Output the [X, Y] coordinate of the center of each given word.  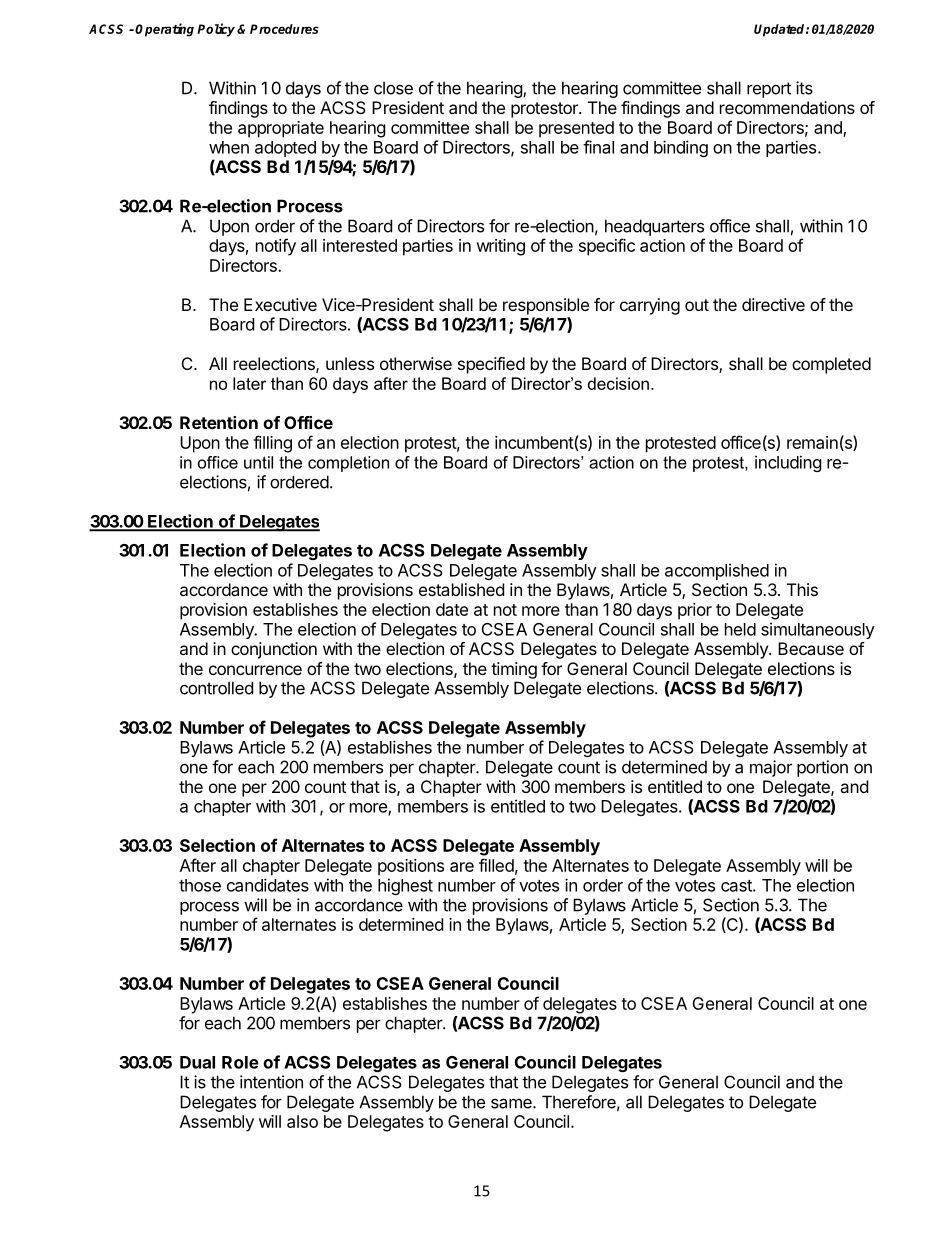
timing [514, 670]
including [788, 463]
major [771, 768]
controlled [216, 688]
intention [271, 1082]
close [393, 88]
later [249, 383]
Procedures [284, 29]
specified [491, 365]
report [769, 90]
